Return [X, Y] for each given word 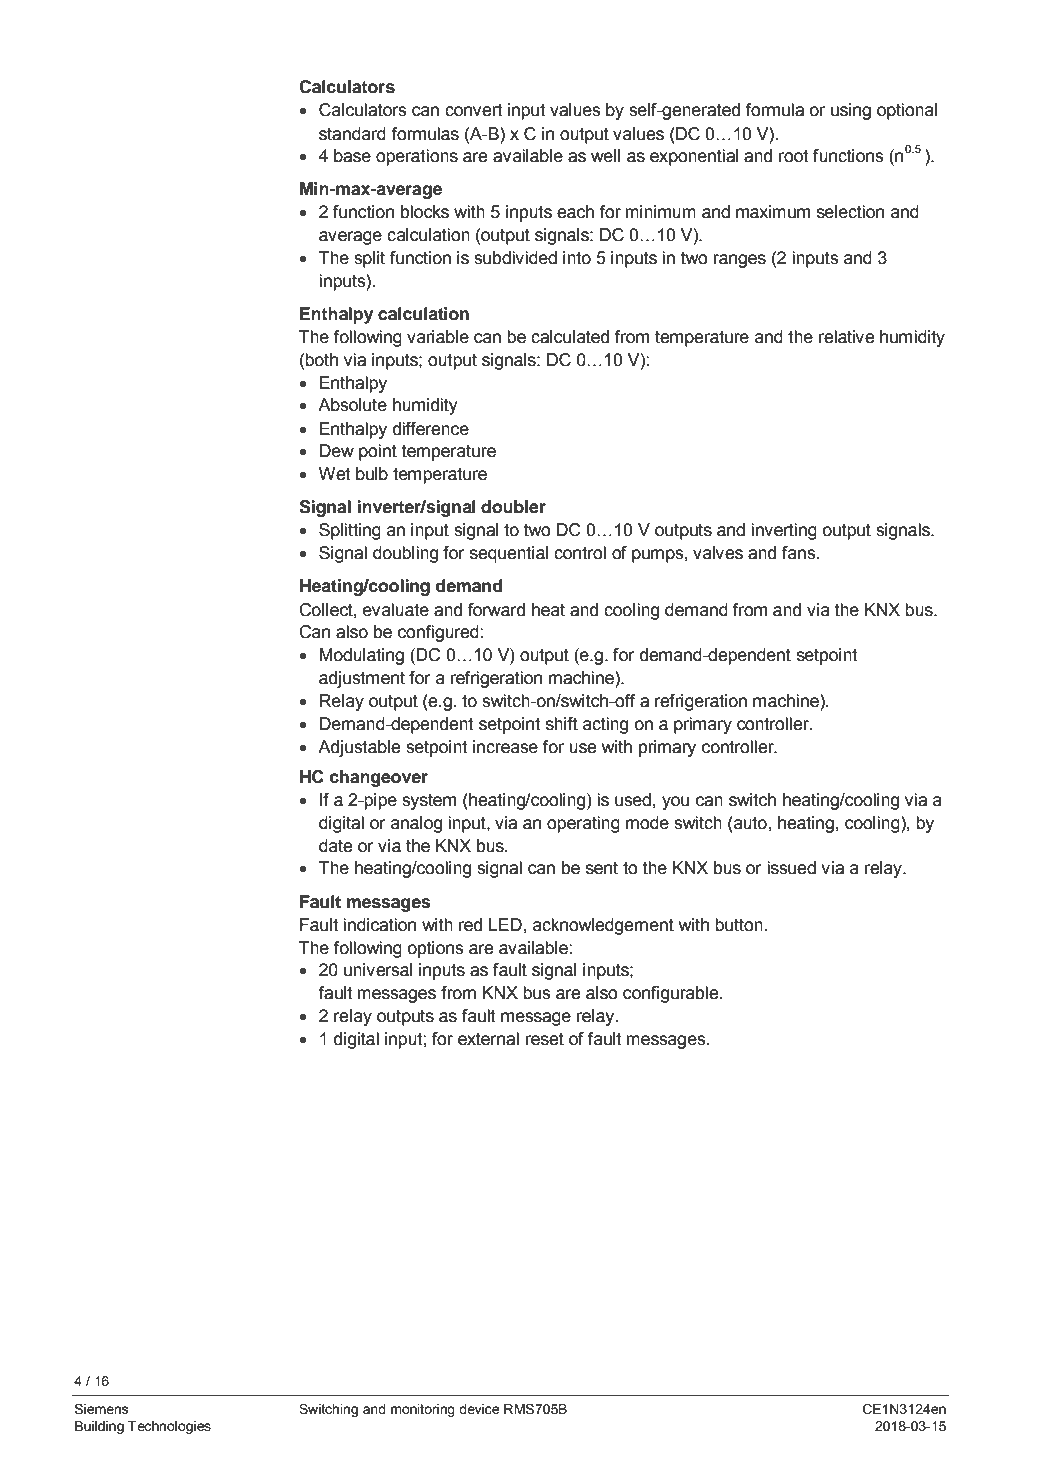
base [352, 156]
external [488, 1039]
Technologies [169, 1427]
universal [378, 970]
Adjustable [359, 748]
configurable [672, 994]
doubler [513, 507]
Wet [334, 474]
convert [473, 110]
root [793, 156]
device [479, 1409]
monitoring [423, 1410]
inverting [784, 531]
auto [750, 823]
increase [505, 747]
